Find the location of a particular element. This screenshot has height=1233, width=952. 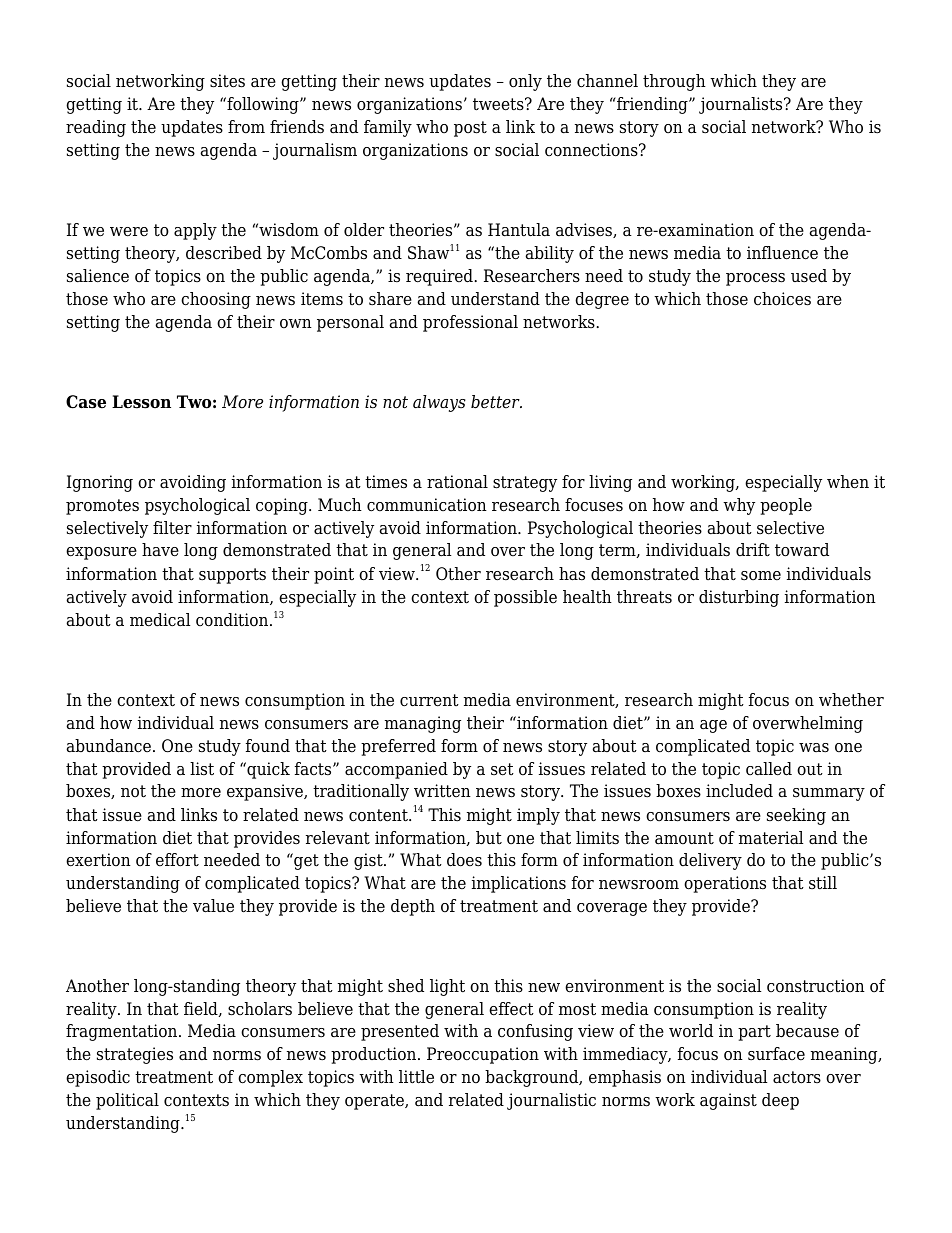

always is located at coordinates (439, 403).
